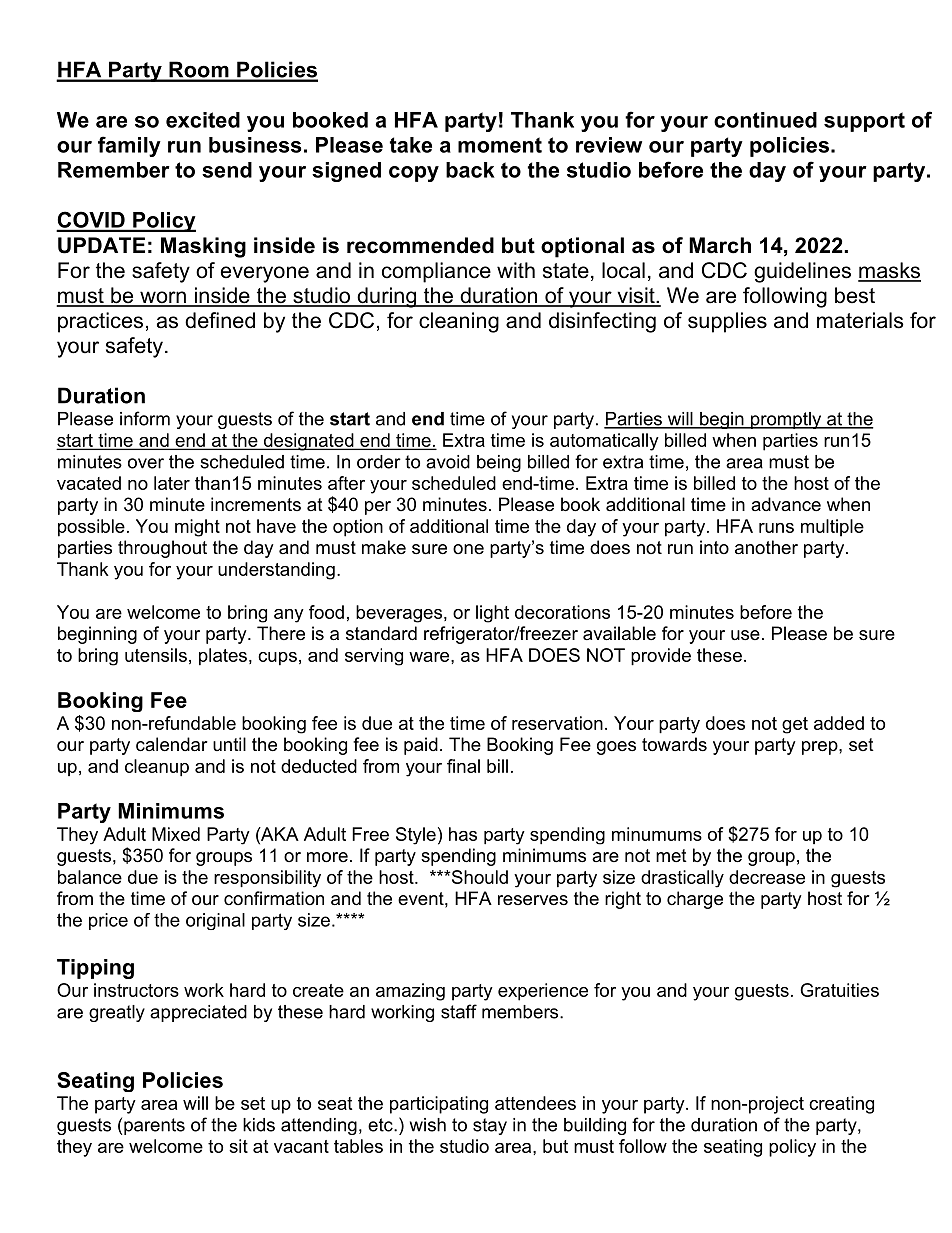 The image size is (952, 1233). Describe the element at coordinates (841, 1105) in the image. I see `creating` at that location.
